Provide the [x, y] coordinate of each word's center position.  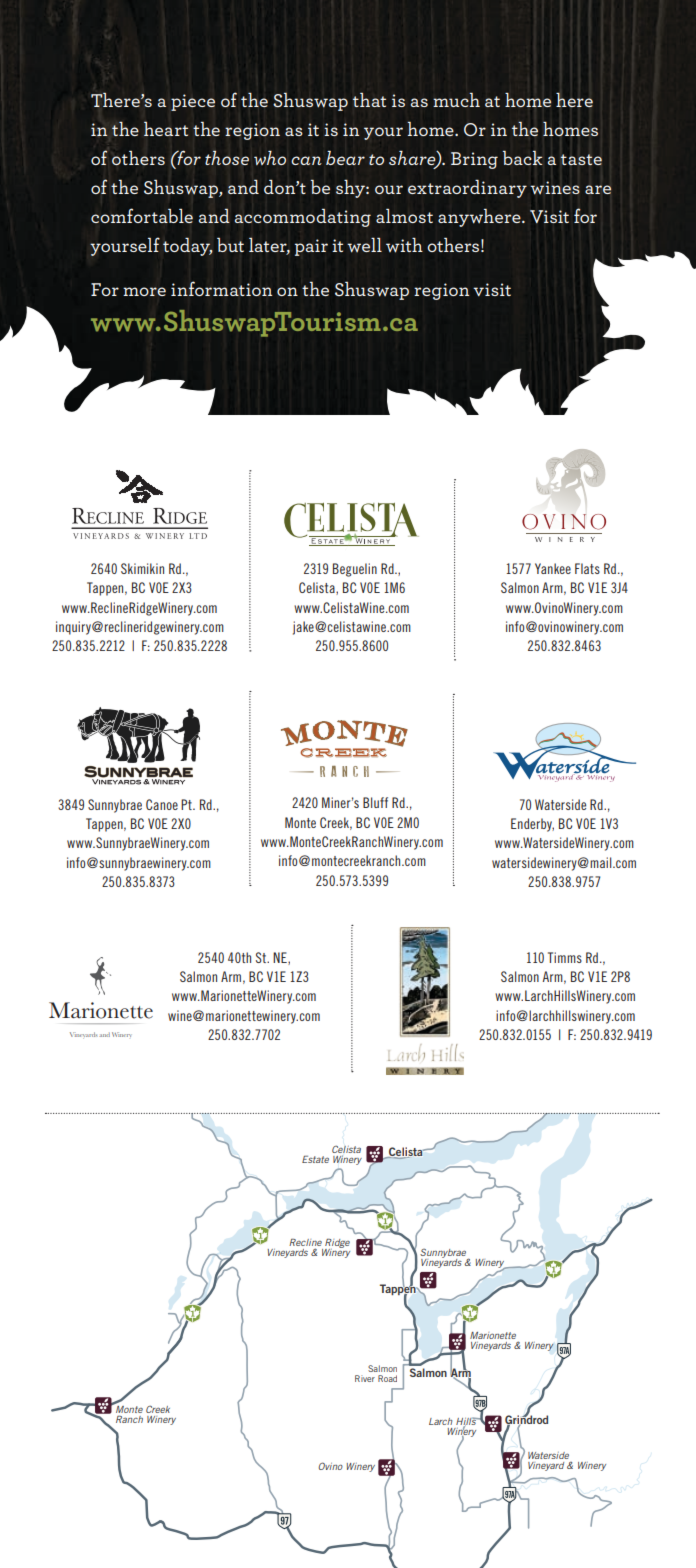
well [364, 245]
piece [193, 102]
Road [387, 1378]
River [365, 1378]
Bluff [375, 802]
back [523, 157]
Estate [315, 1159]
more [144, 291]
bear [345, 158]
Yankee [553, 568]
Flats [587, 568]
